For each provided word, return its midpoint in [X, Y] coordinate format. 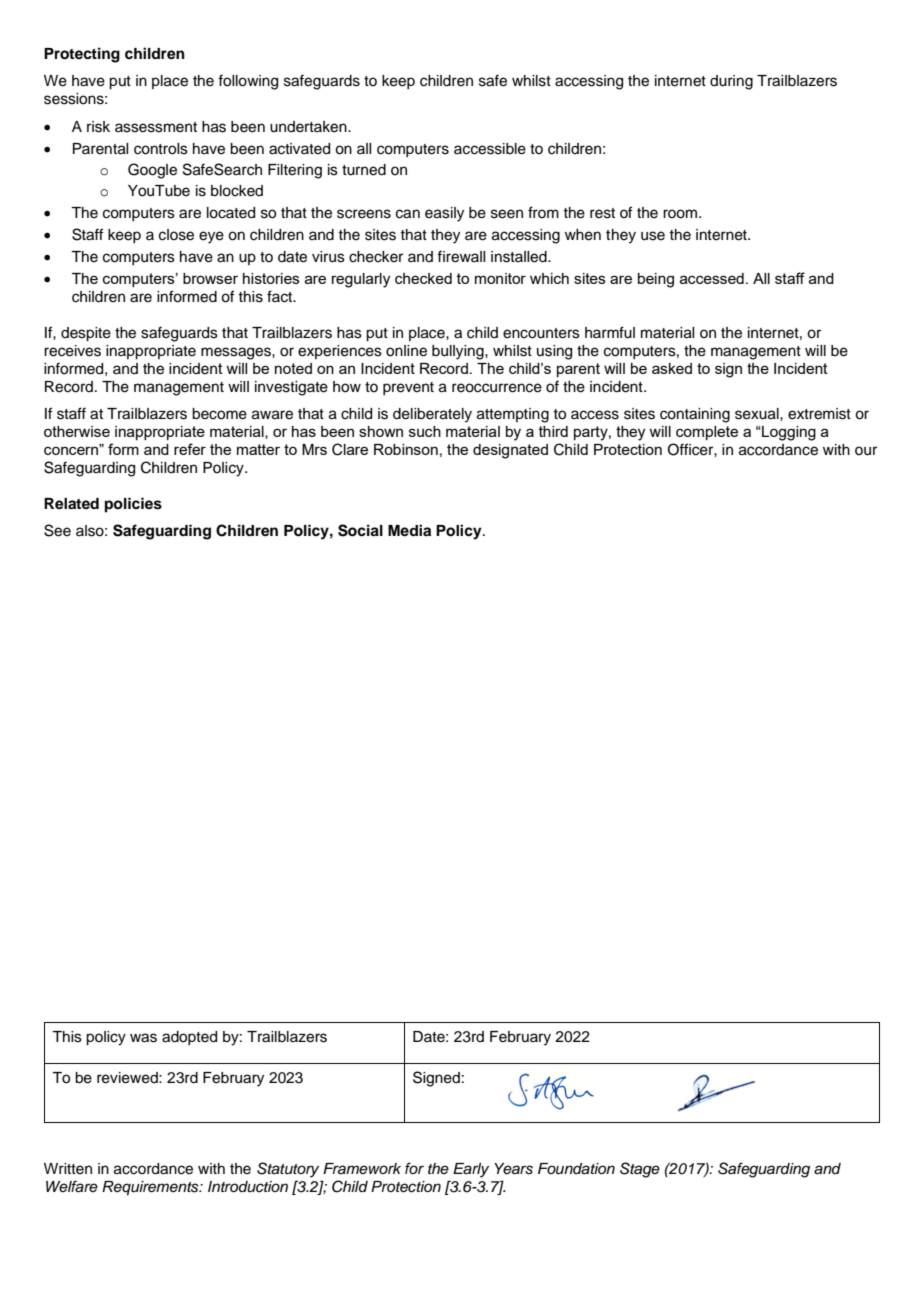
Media [409, 530]
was [143, 1038]
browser [210, 278]
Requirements [151, 1188]
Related [71, 504]
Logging [788, 433]
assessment [156, 127]
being [656, 280]
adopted [189, 1038]
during [731, 82]
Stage [640, 1170]
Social [360, 530]
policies [133, 505]
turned [364, 170]
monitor [500, 278]
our [866, 451]
